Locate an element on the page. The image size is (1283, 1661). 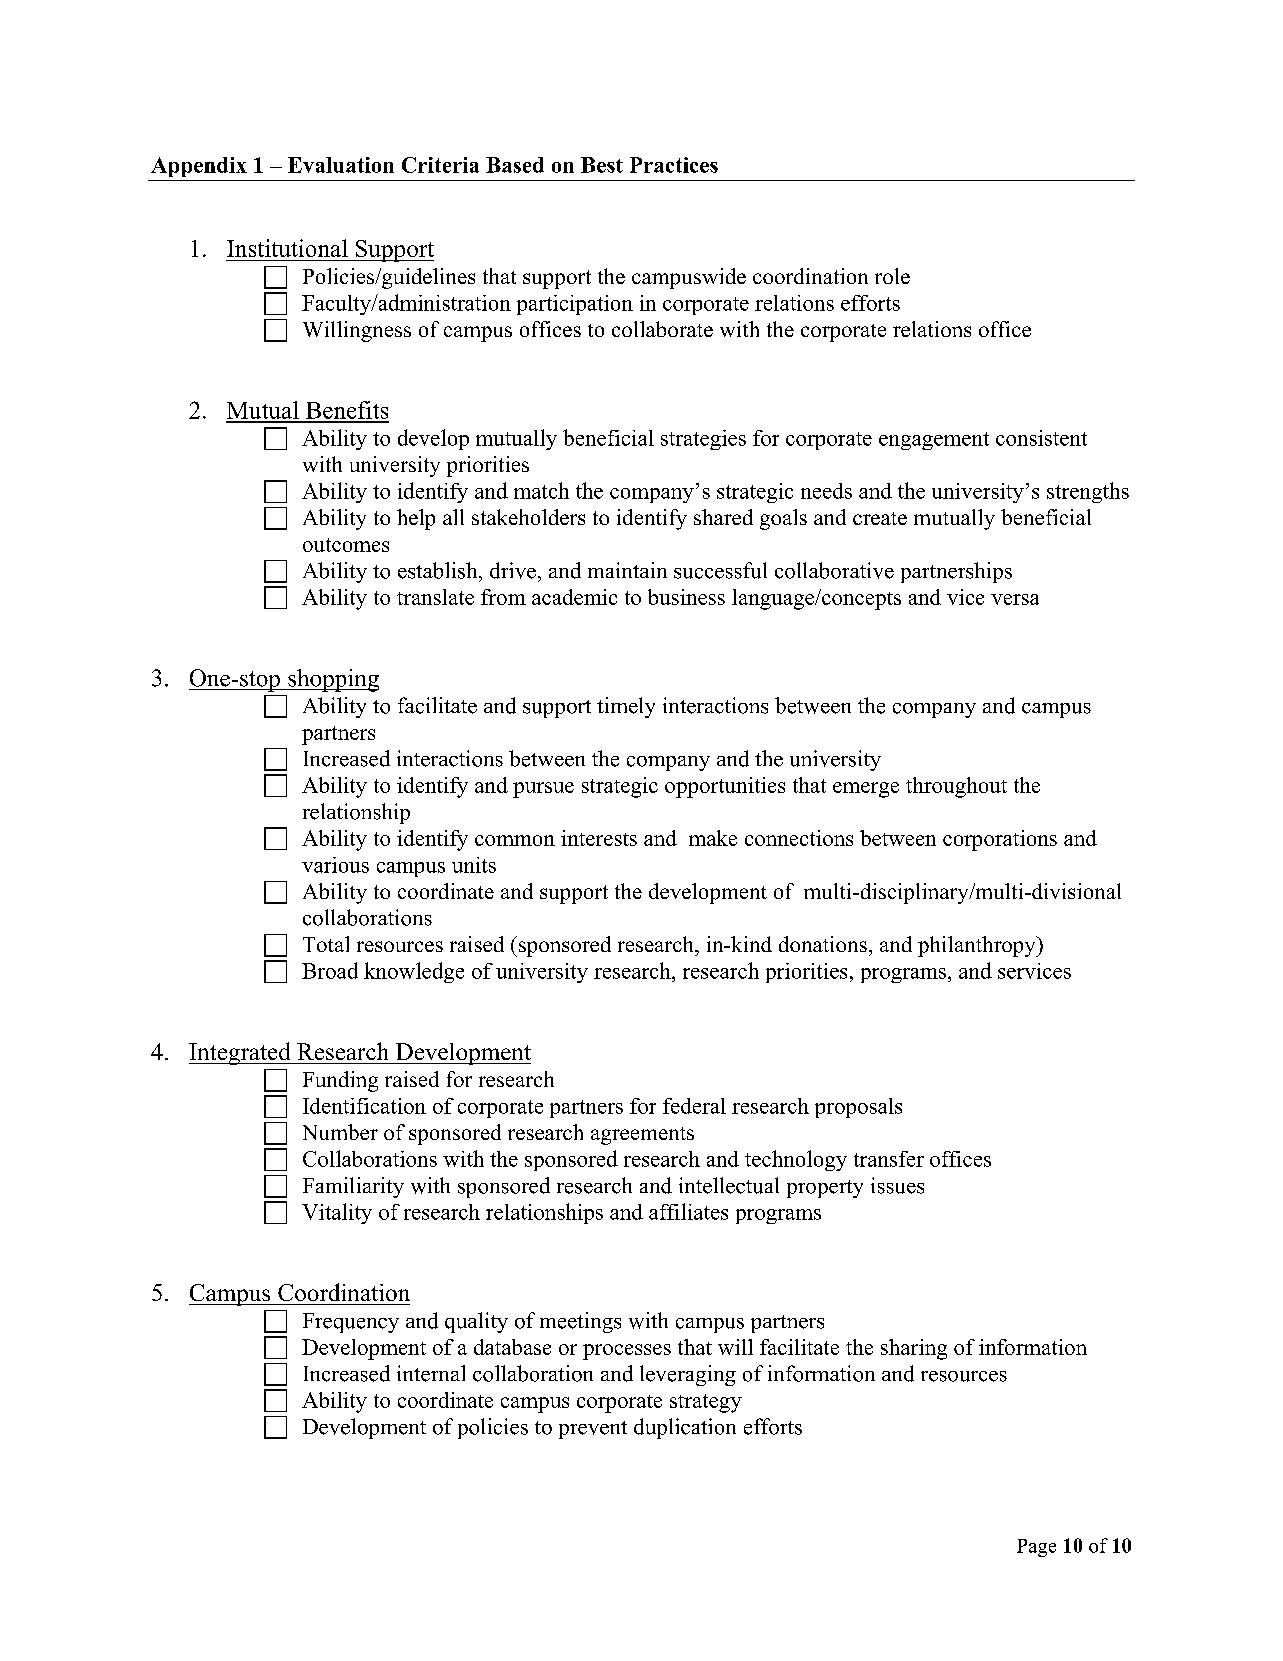
Practices is located at coordinates (674, 165).
